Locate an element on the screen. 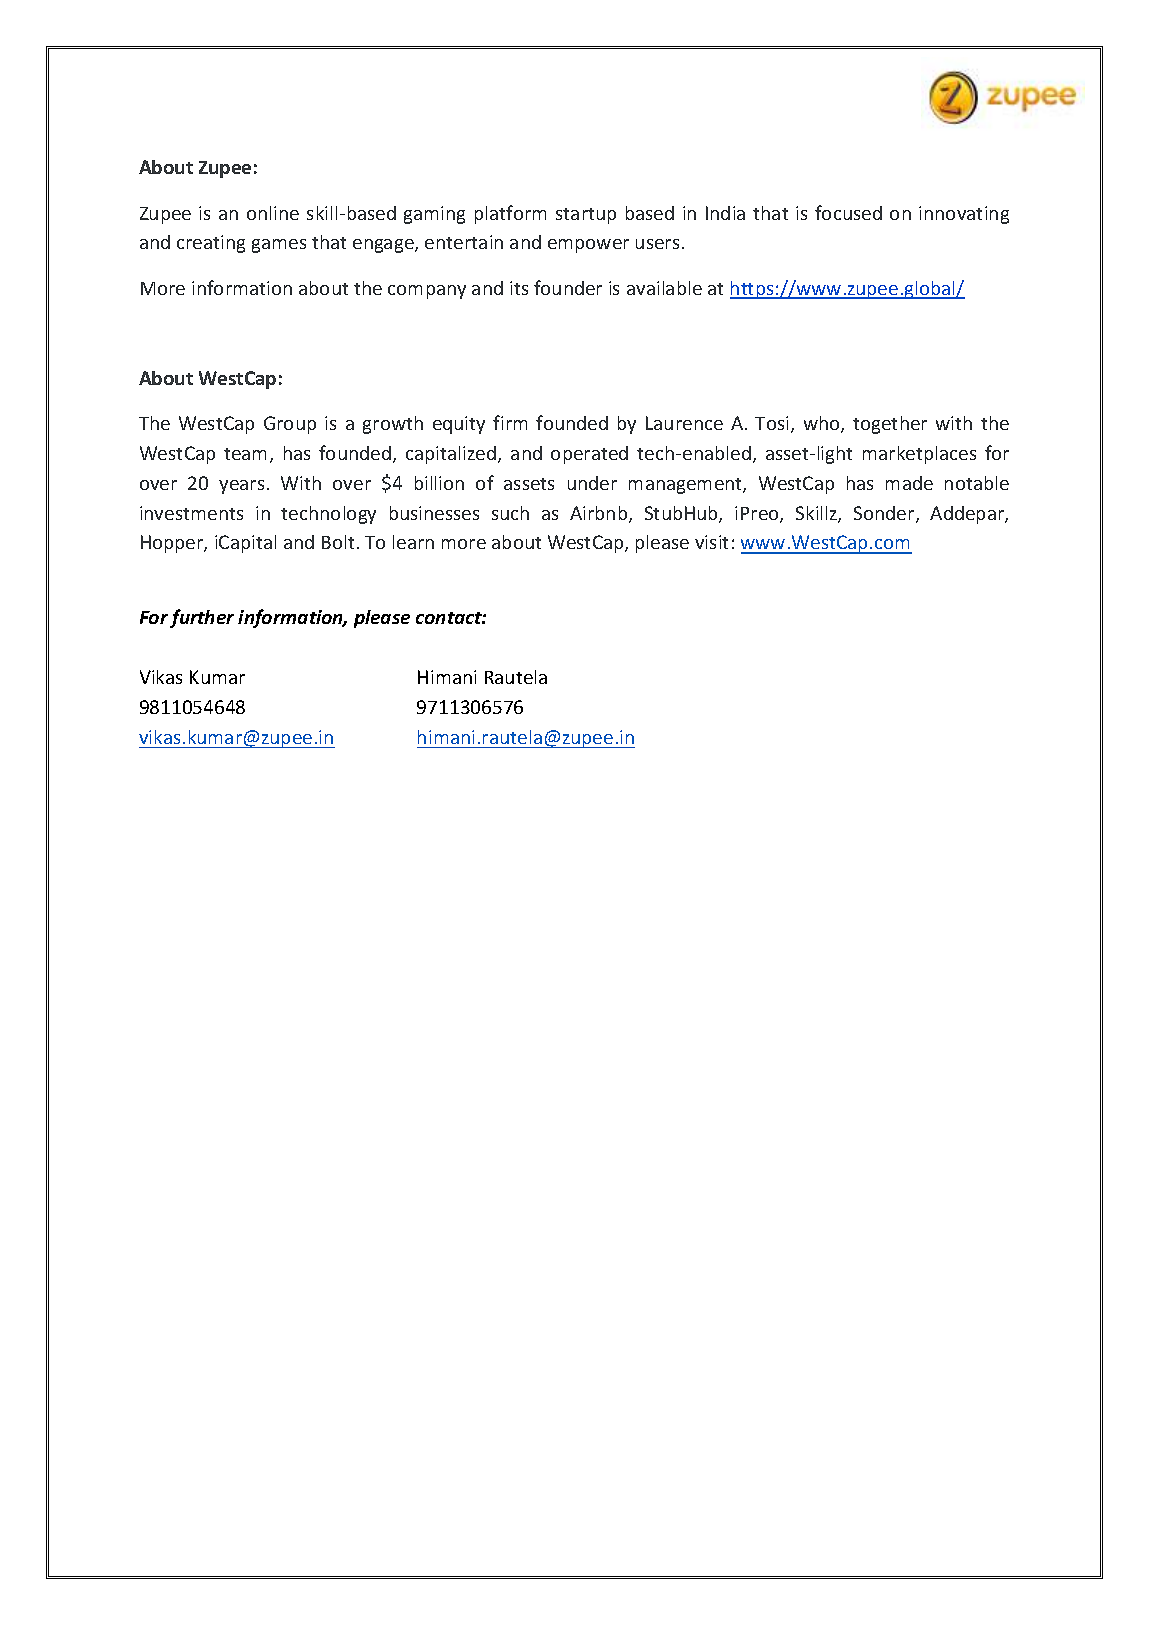 This screenshot has height=1625, width=1149. together is located at coordinates (890, 425).
